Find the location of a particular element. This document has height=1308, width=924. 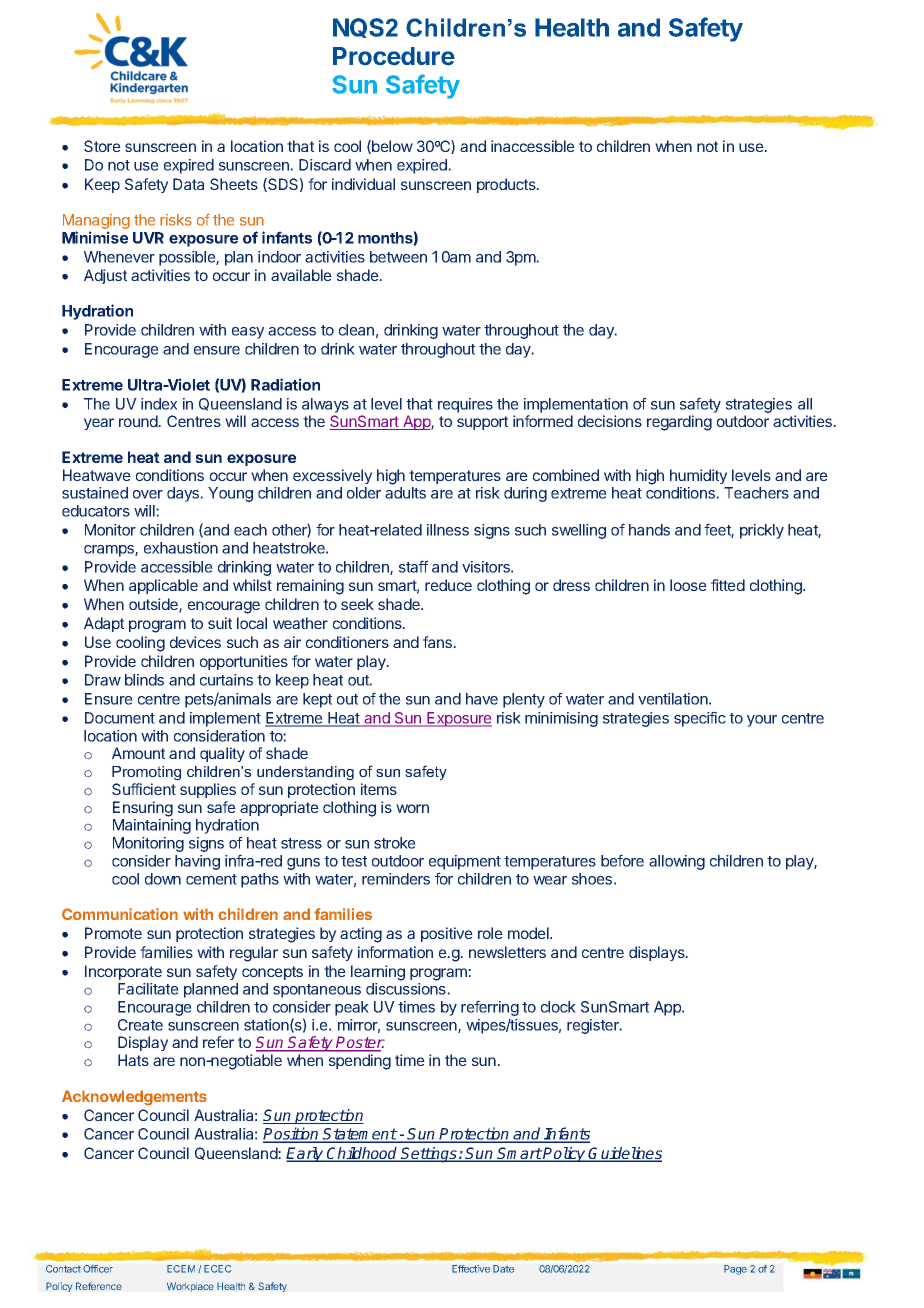

requires is located at coordinates (465, 405).
